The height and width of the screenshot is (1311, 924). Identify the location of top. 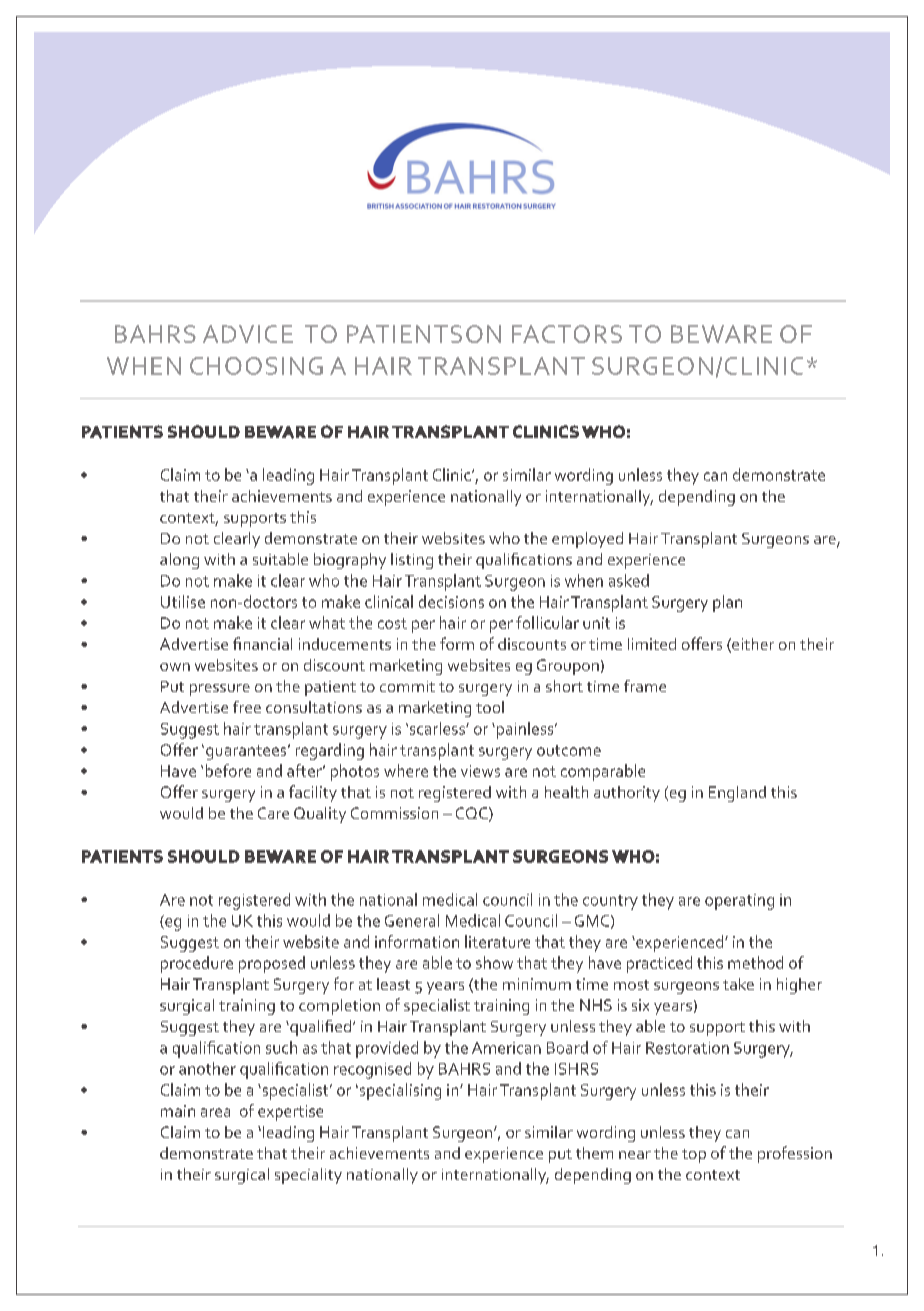
(694, 1156).
